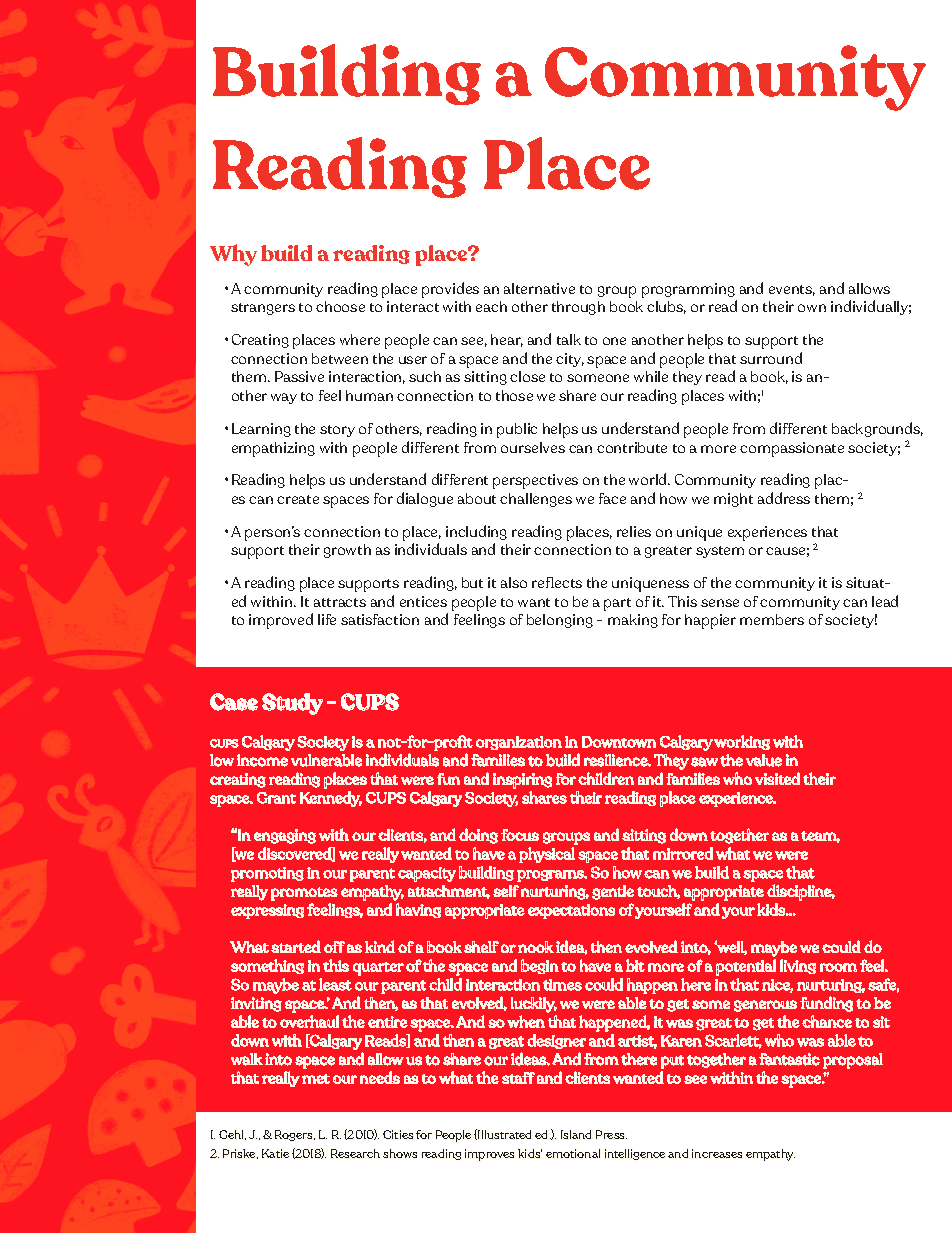 Image resolution: width=952 pixels, height=1233 pixels. What do you see at coordinates (792, 290) in the document?
I see `events` at bounding box center [792, 290].
